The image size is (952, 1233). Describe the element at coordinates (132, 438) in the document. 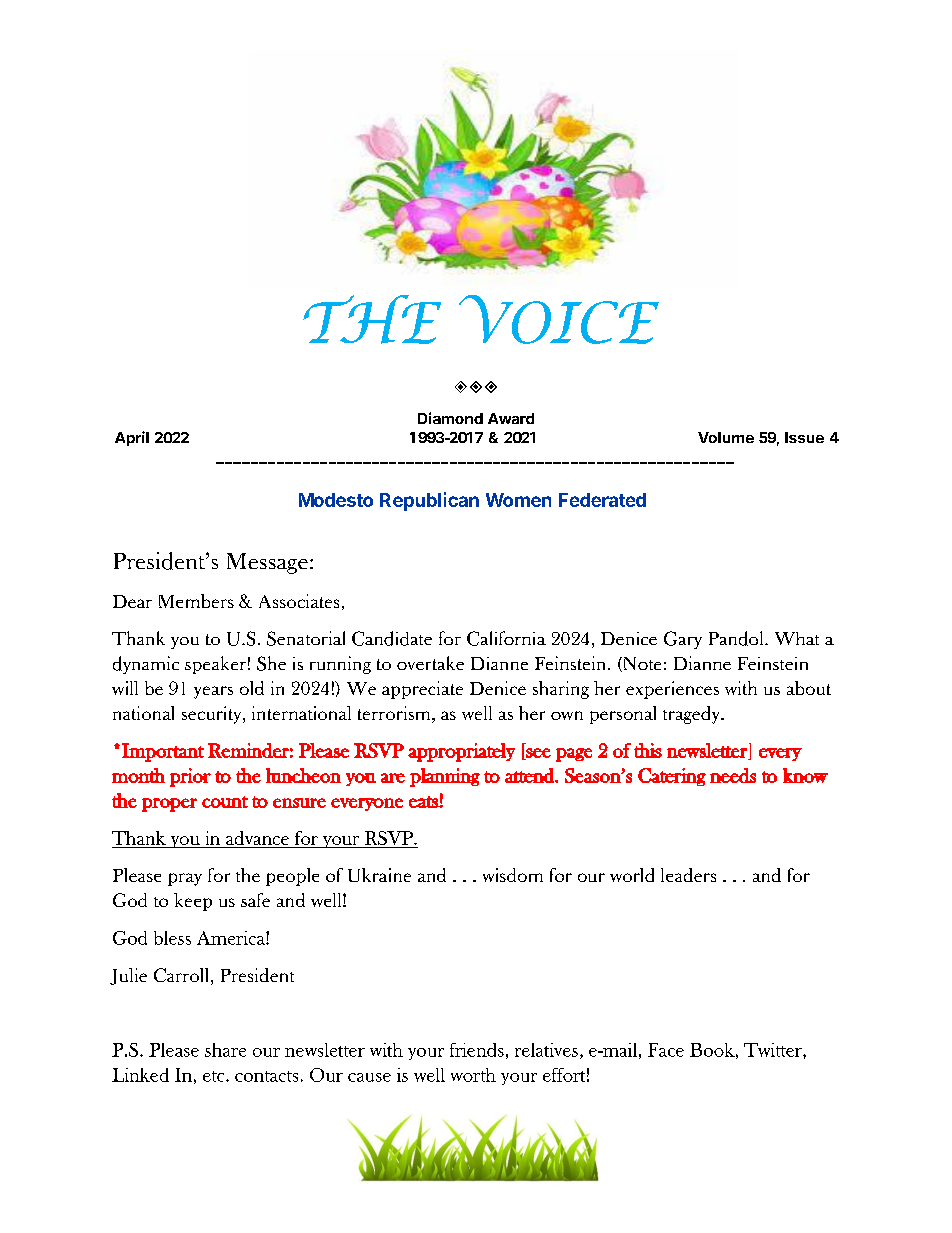

I see `April` at that location.
